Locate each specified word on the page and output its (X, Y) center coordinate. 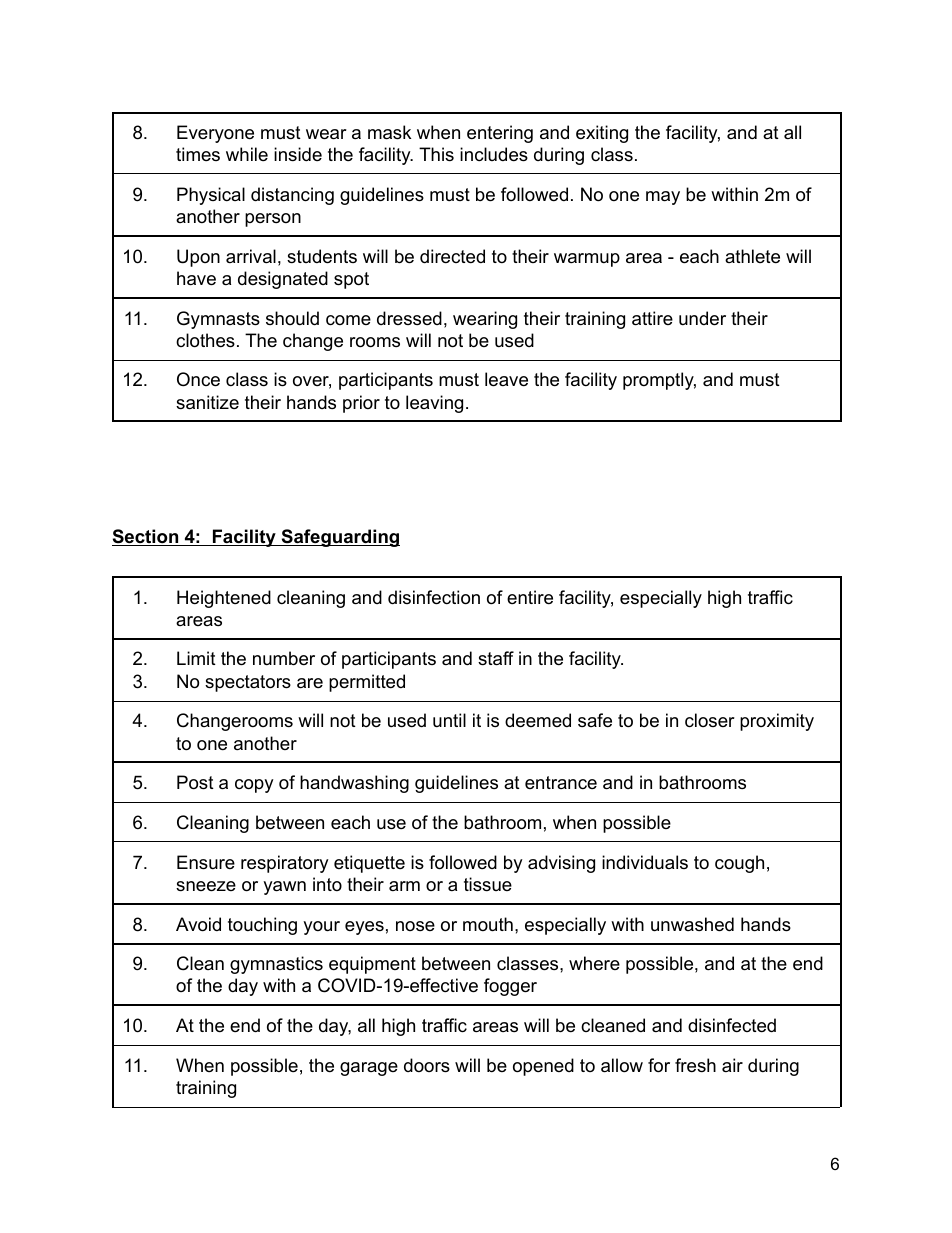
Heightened (224, 599)
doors (427, 1065)
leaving (434, 404)
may (663, 198)
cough (739, 864)
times (198, 154)
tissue (488, 884)
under (702, 318)
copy (254, 786)
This (436, 154)
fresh (695, 1065)
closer (710, 720)
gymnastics (276, 965)
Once (198, 379)
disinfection (434, 597)
